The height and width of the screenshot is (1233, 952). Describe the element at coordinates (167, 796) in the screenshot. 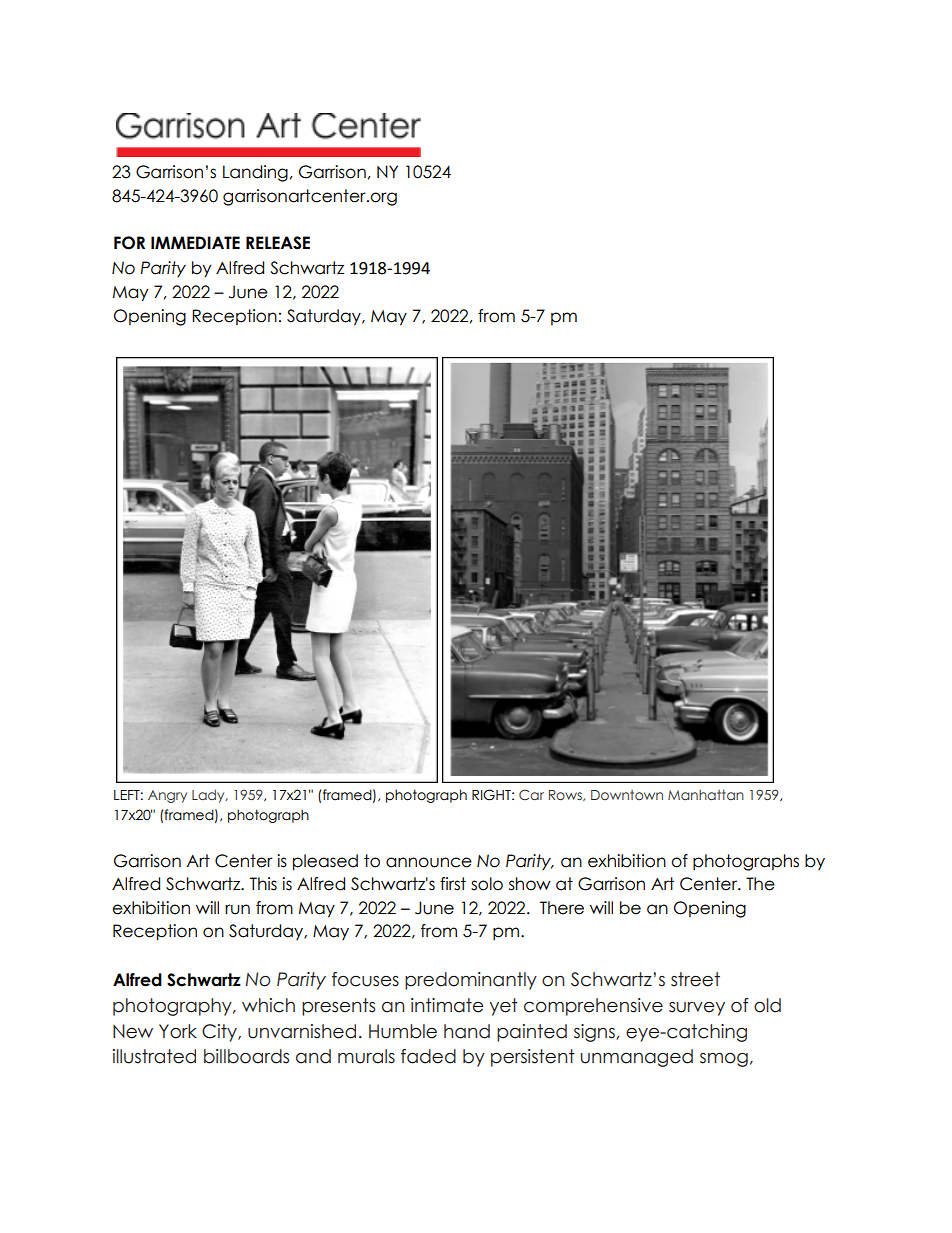

I see `Angry` at that location.
